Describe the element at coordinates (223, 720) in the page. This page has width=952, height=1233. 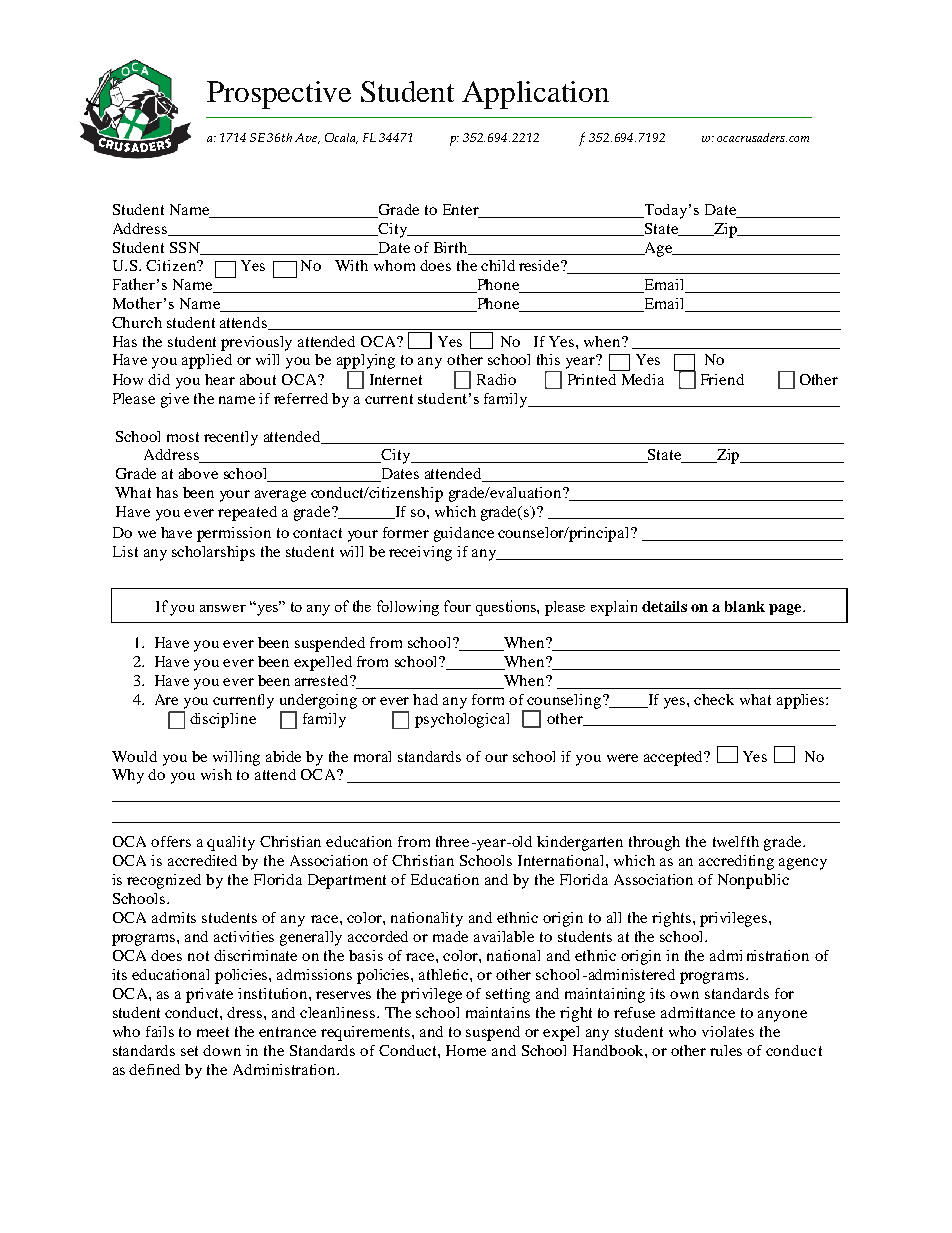
I see `discipline` at that location.
